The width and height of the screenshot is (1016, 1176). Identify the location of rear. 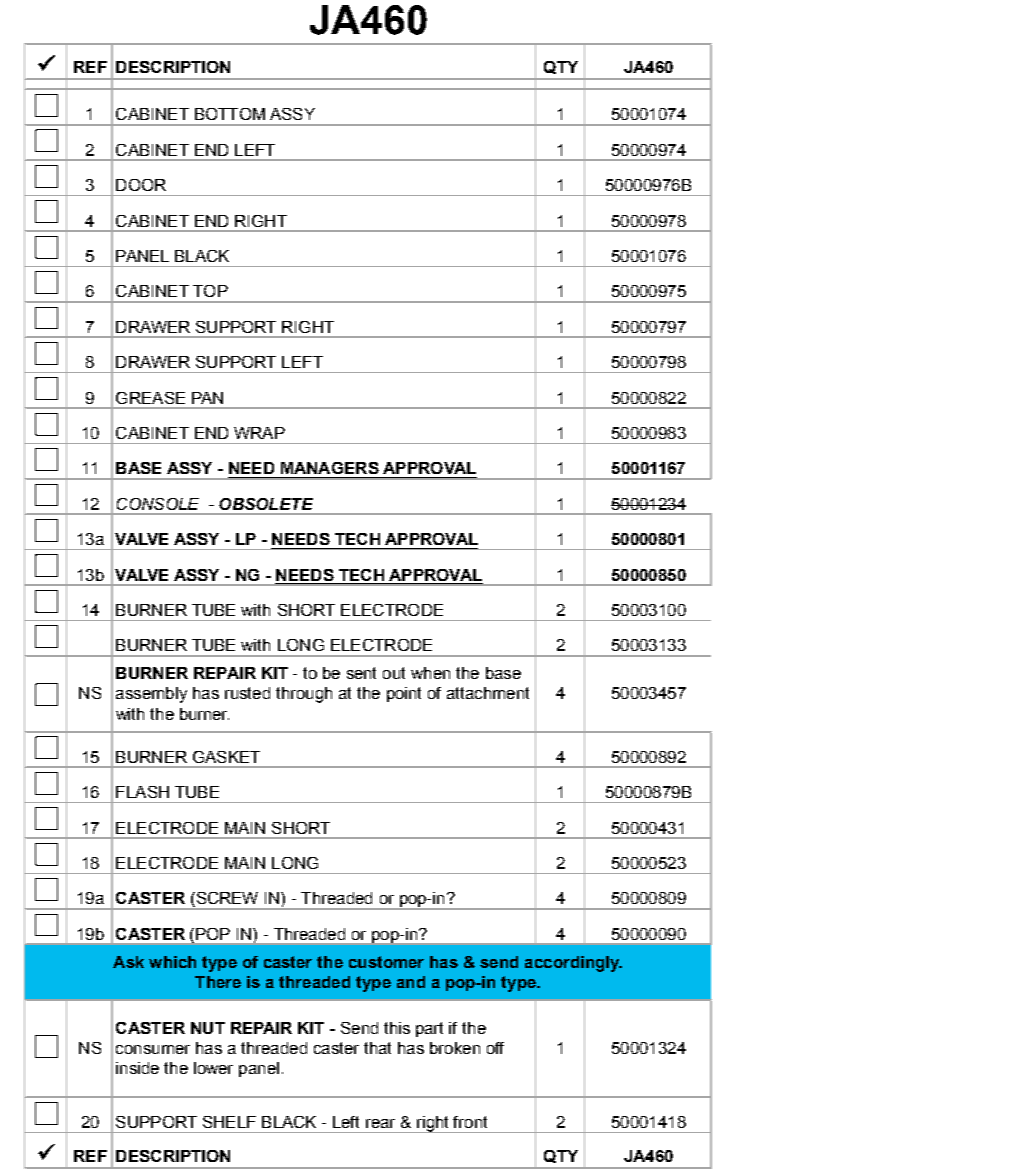
(380, 1123).
